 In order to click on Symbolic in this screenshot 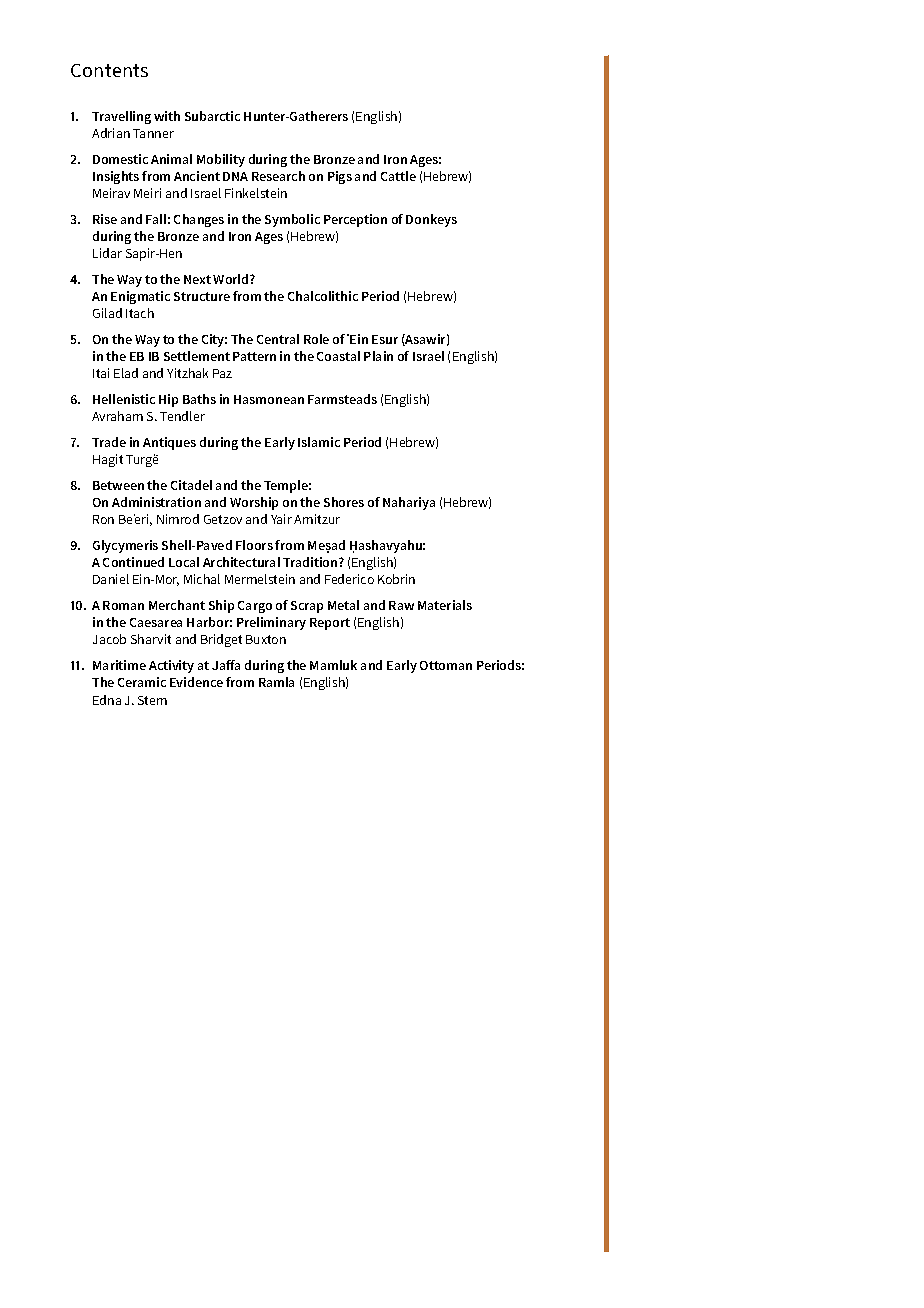, I will do `click(292, 220)`.
